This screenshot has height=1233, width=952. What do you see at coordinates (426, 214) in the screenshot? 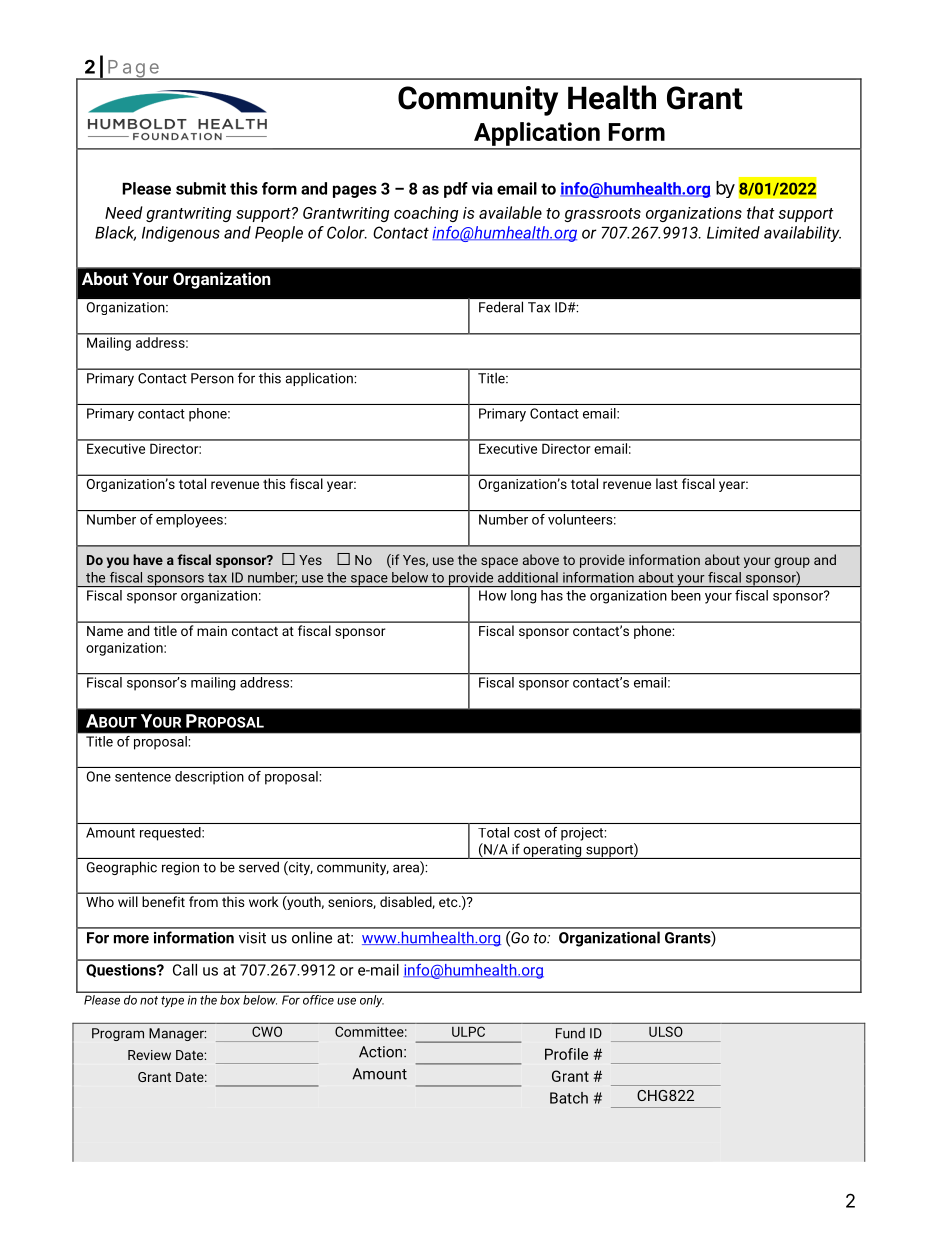
I see `coaching` at bounding box center [426, 214].
